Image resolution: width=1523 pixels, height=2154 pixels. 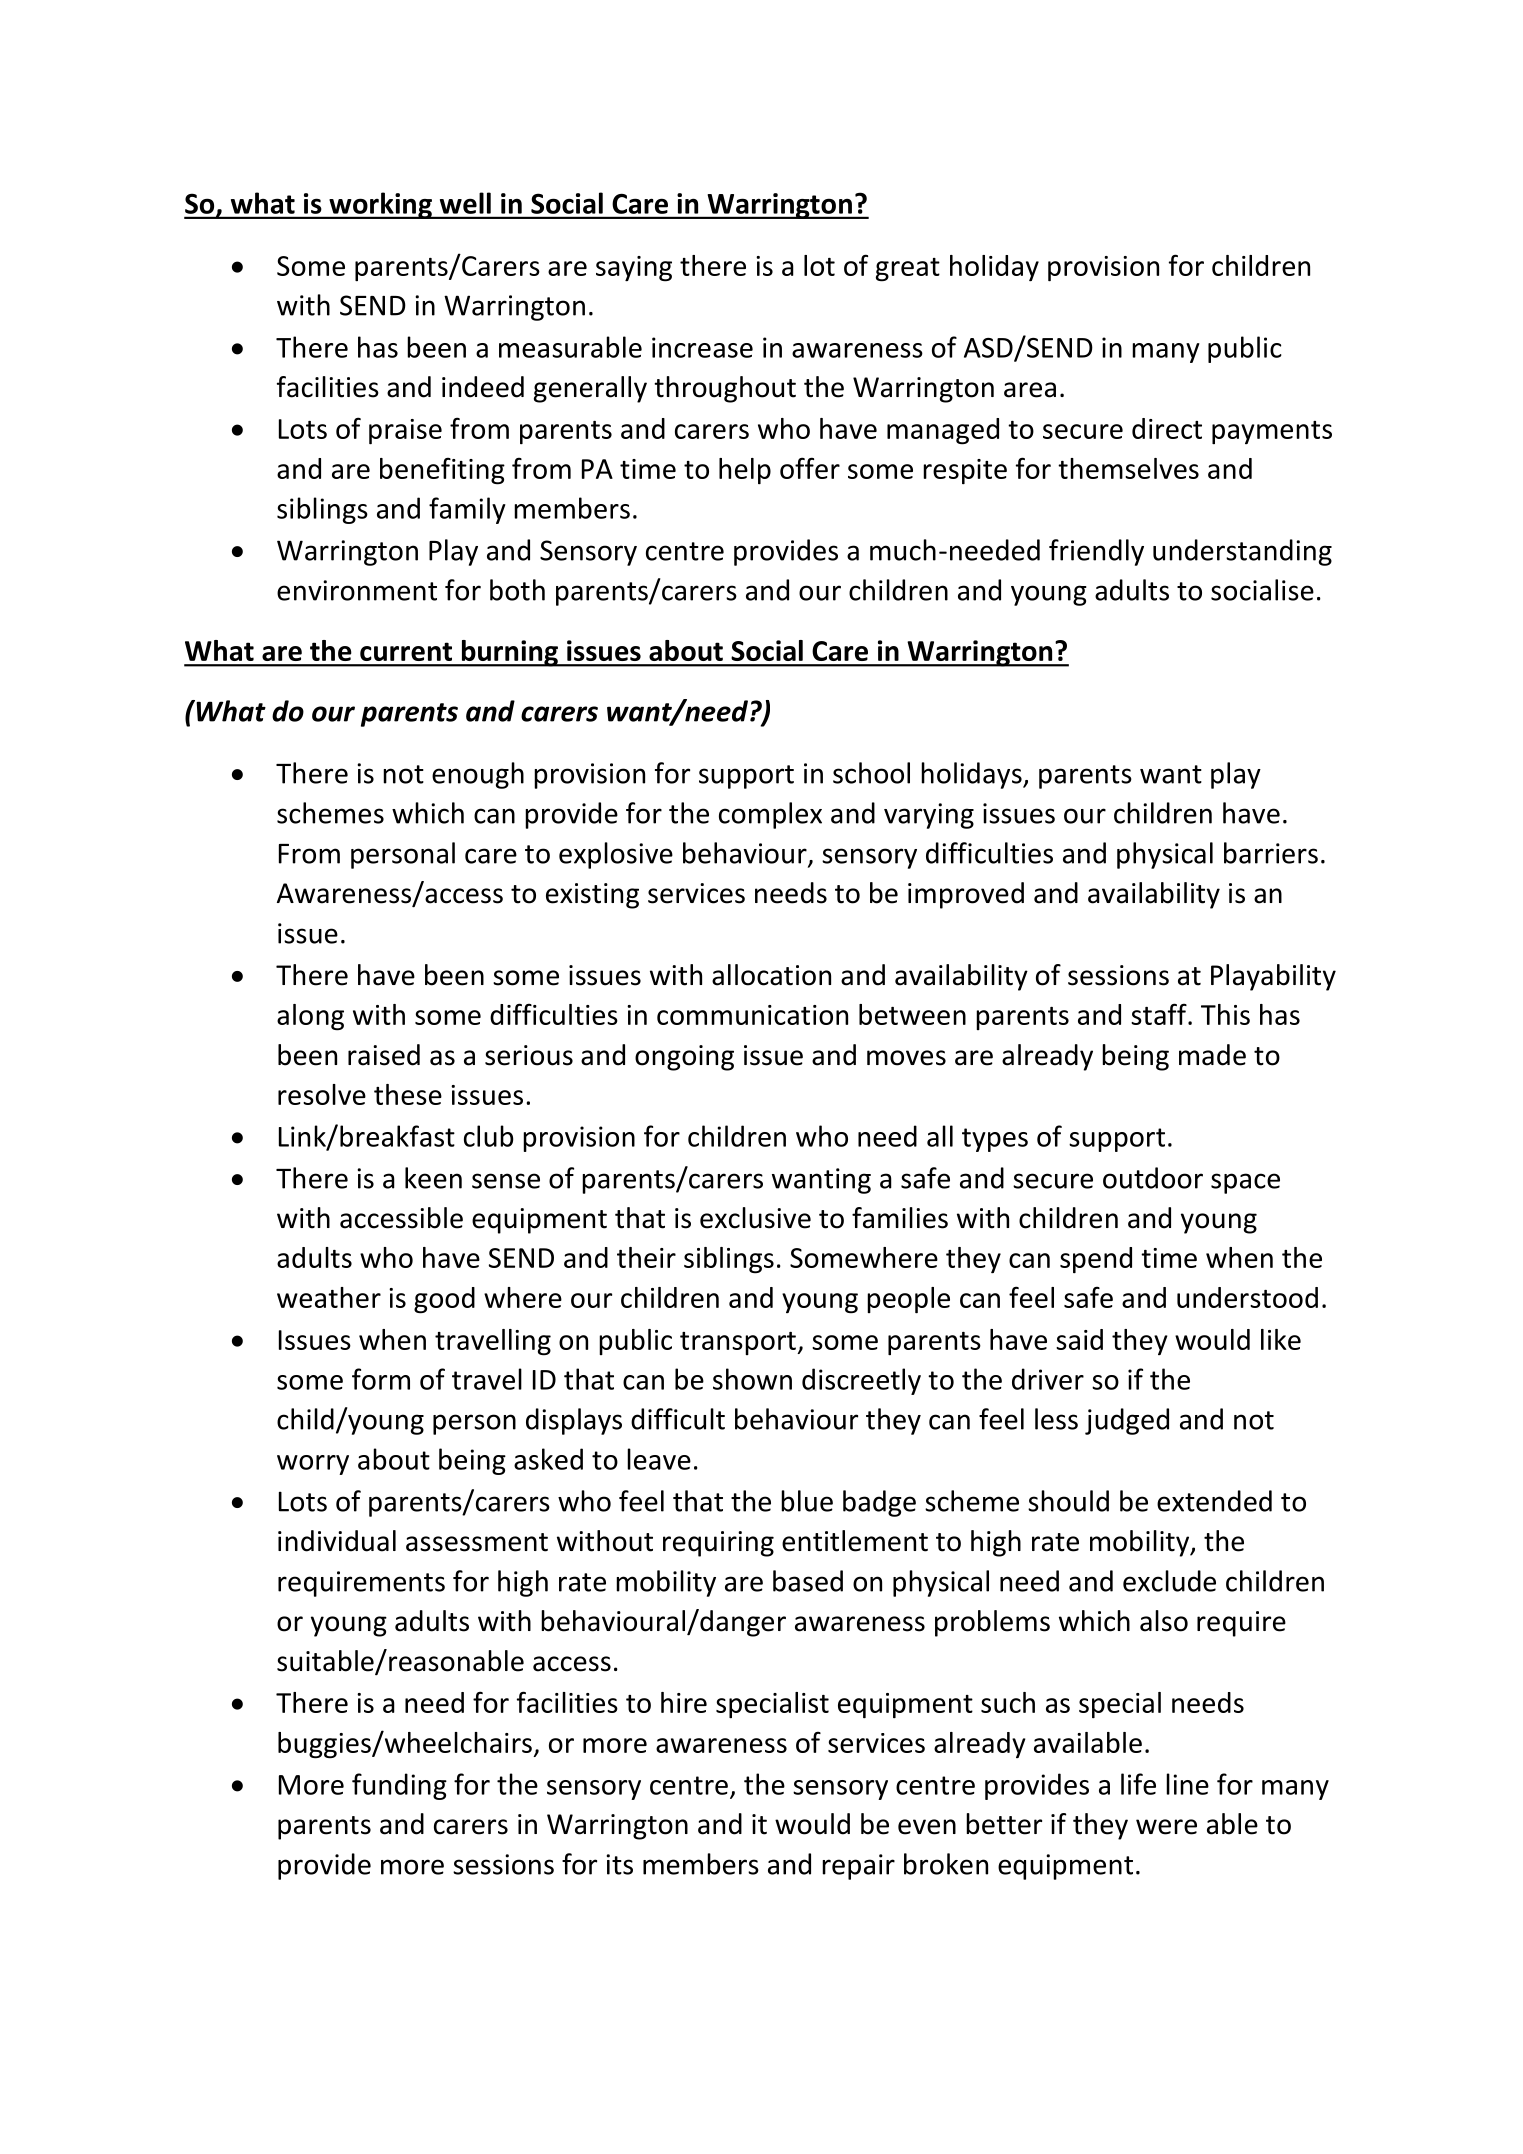 I want to click on raised, so click(x=384, y=1055).
